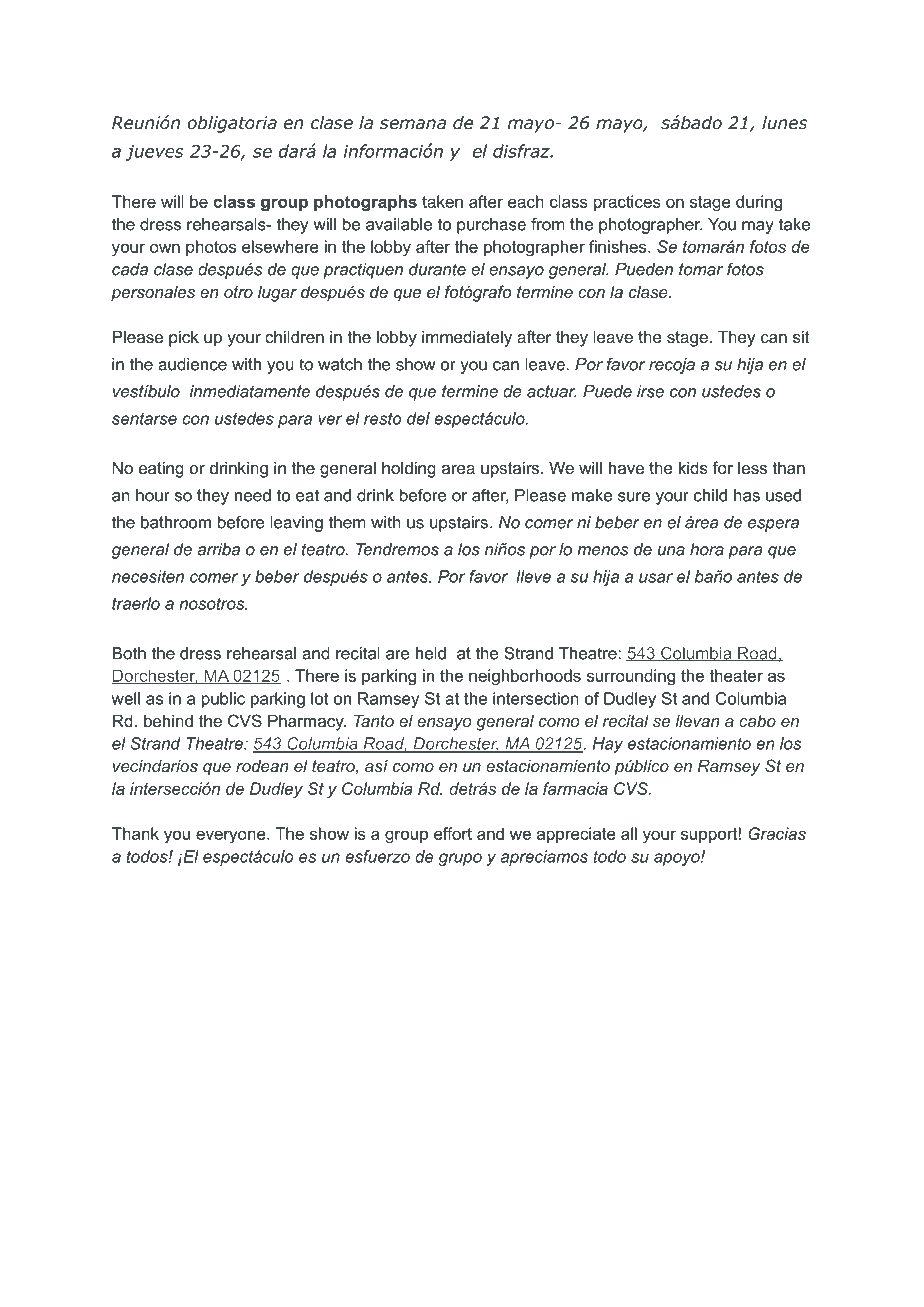 The height and width of the page is (1307, 924). I want to click on immediately, so click(467, 338).
